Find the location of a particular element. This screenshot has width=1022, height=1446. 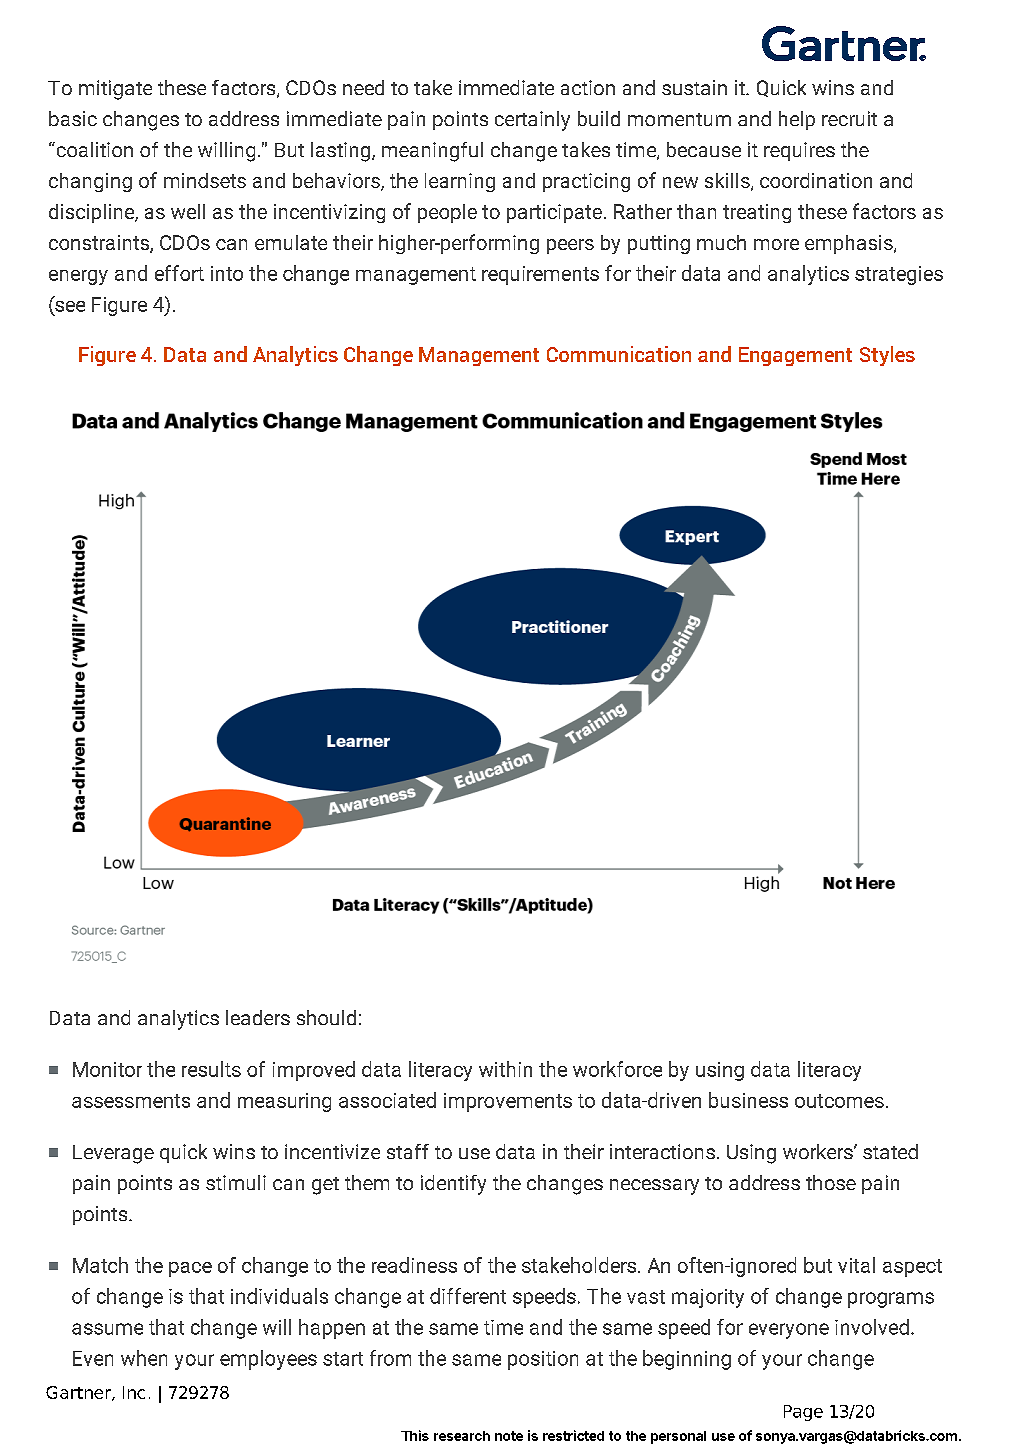

mitigate is located at coordinates (115, 90).
